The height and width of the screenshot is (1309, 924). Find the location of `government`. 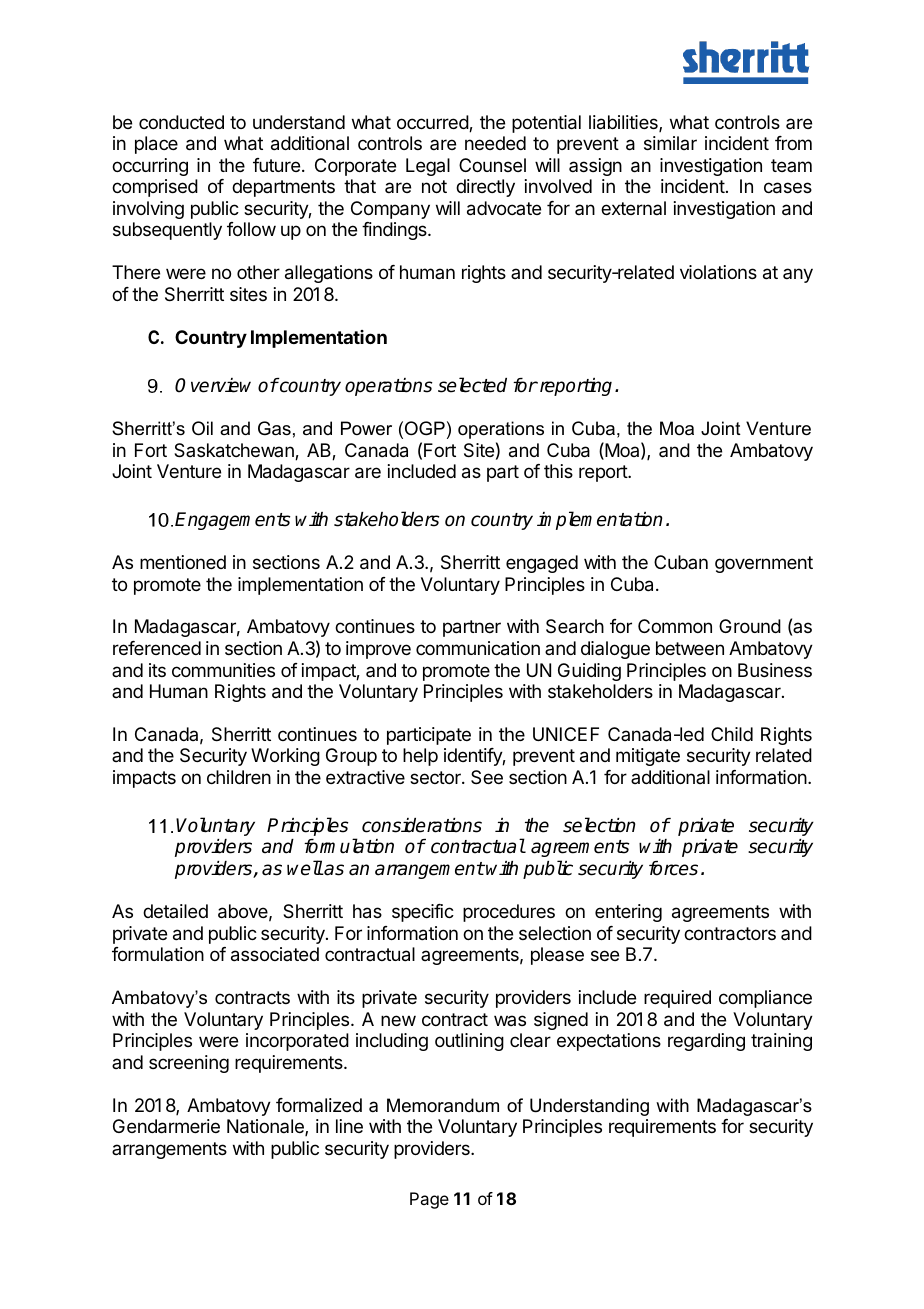

government is located at coordinates (764, 564).
